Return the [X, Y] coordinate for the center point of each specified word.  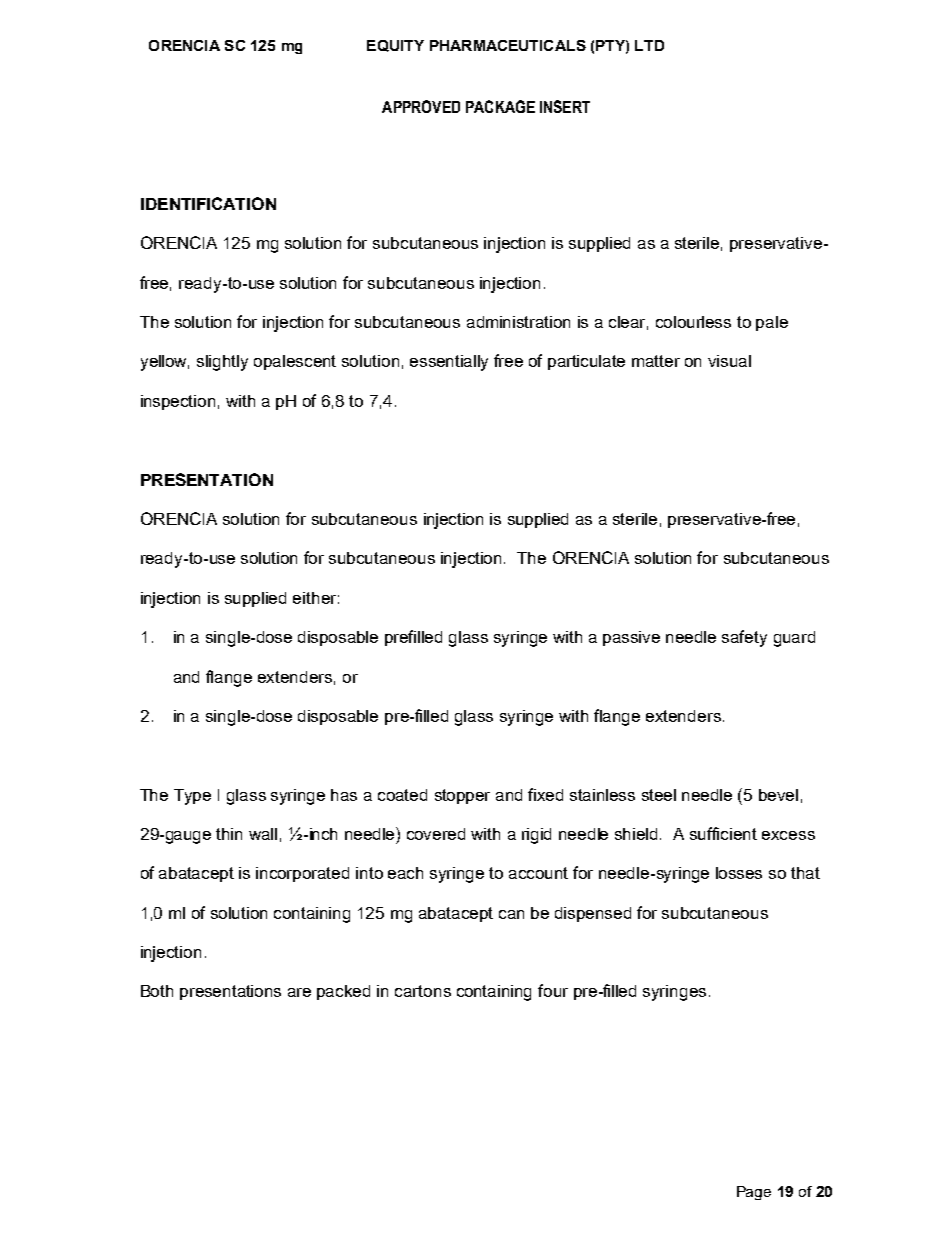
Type [192, 797]
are [299, 992]
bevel [778, 795]
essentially [449, 363]
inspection [178, 402]
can [511, 914]
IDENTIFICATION [208, 203]
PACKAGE [500, 106]
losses [739, 873]
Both [157, 991]
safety [744, 638]
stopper [462, 796]
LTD [649, 45]
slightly [222, 363]
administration [518, 322]
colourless [693, 322]
